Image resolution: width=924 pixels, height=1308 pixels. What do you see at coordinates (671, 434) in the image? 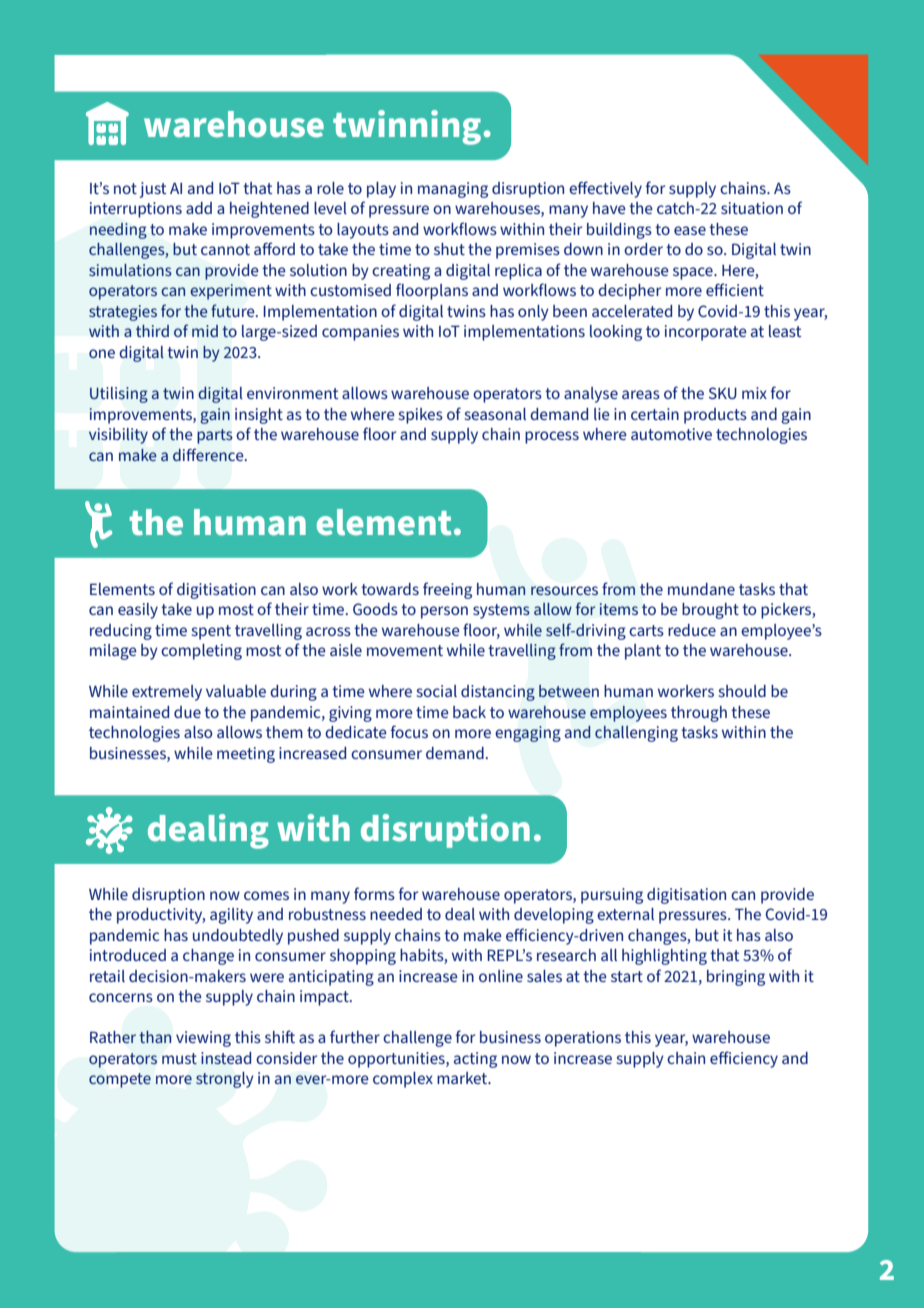
I see `automotive` at bounding box center [671, 434].
